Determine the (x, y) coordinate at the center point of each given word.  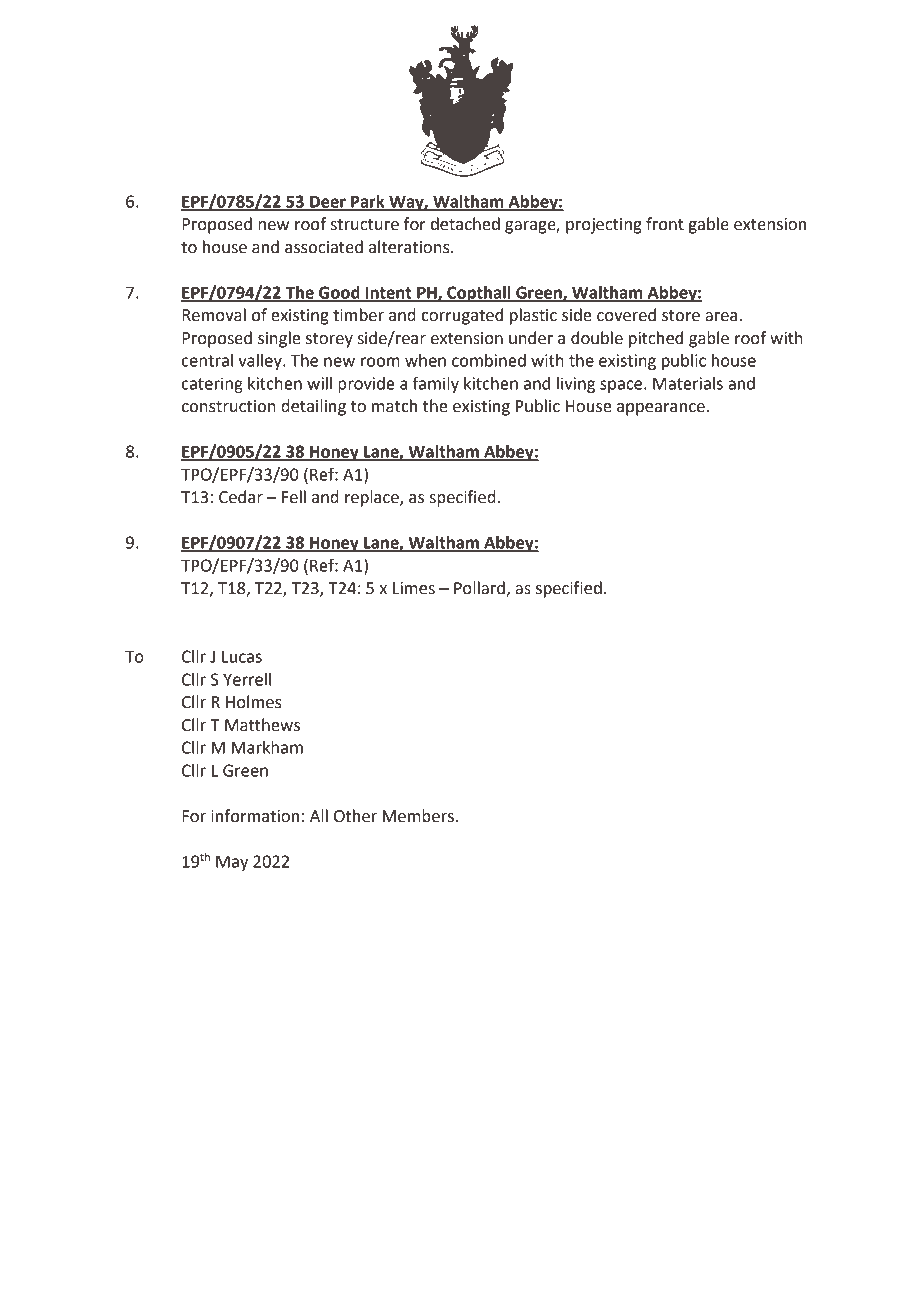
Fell (294, 497)
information (255, 816)
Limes (414, 588)
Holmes (254, 702)
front (665, 224)
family (436, 384)
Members (419, 816)
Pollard (480, 589)
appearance (661, 409)
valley (261, 362)
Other (355, 816)
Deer (328, 203)
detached (465, 224)
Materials (688, 383)
